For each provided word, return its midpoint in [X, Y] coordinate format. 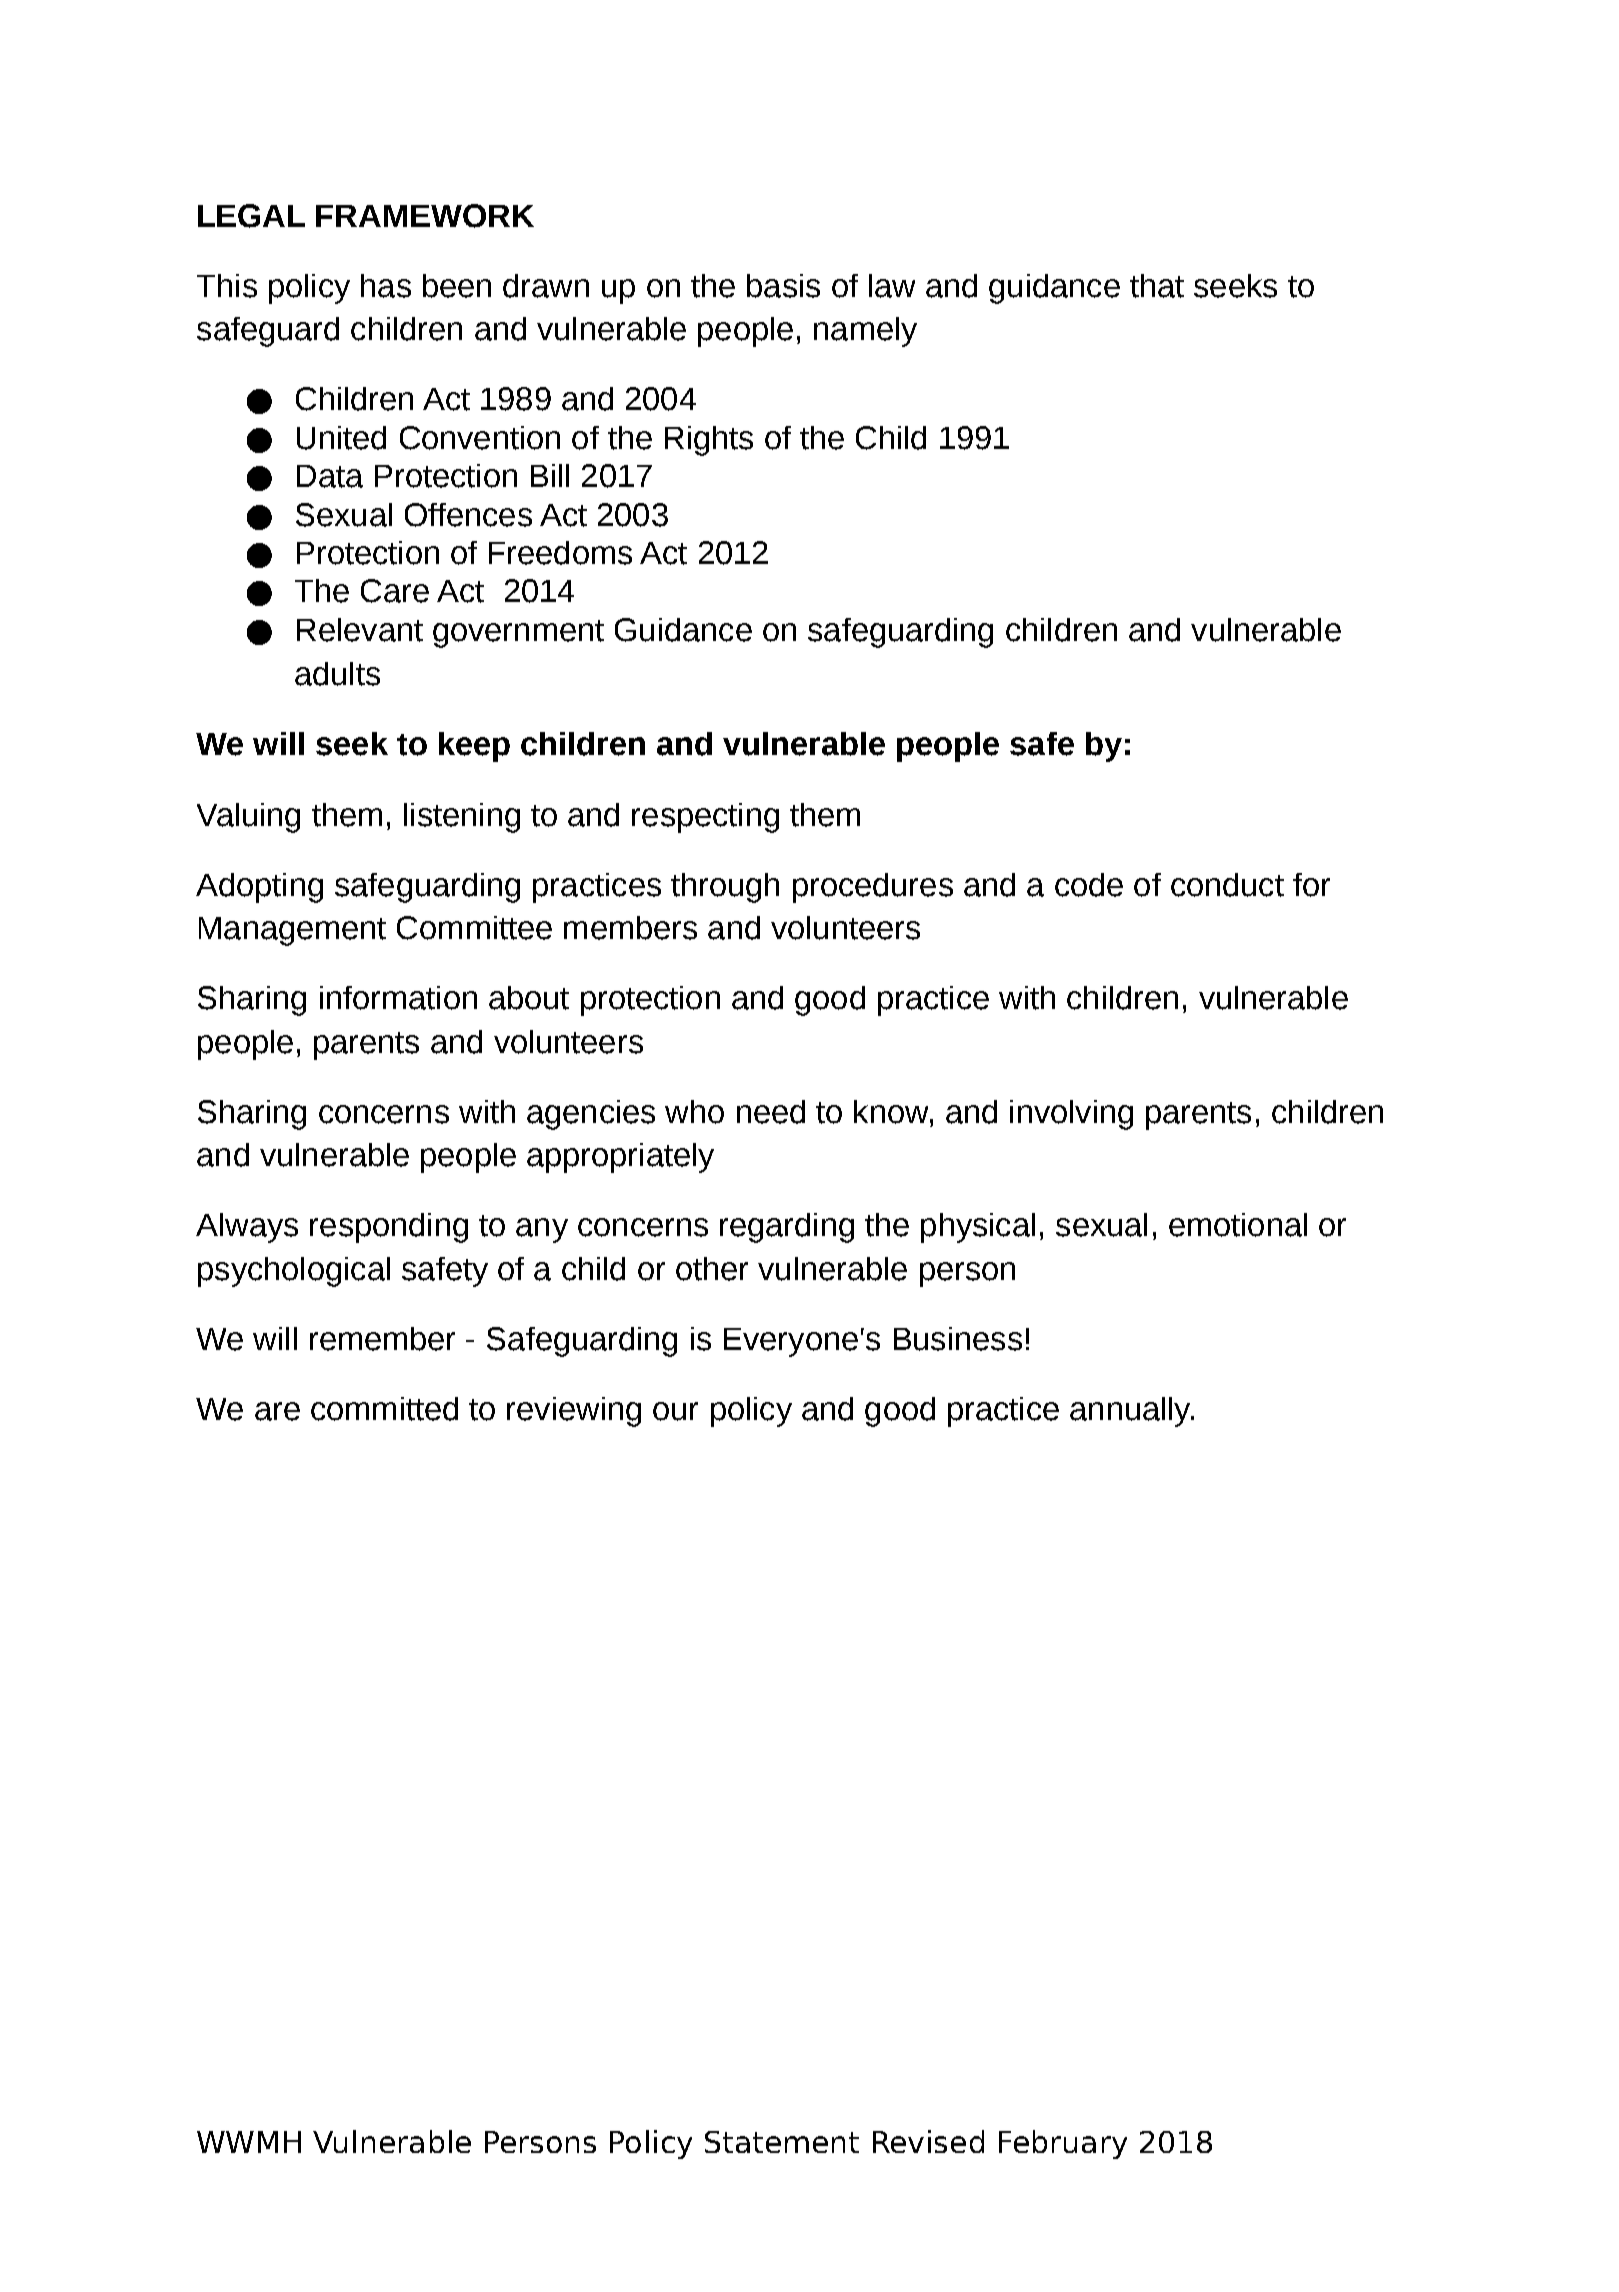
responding [389, 1228]
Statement [782, 2142]
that [1157, 286]
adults [337, 674]
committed [384, 1409]
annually [1131, 1412]
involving [1071, 1115]
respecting [705, 818]
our [675, 1411]
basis [783, 286]
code [1089, 885]
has [386, 286]
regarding [787, 1228]
